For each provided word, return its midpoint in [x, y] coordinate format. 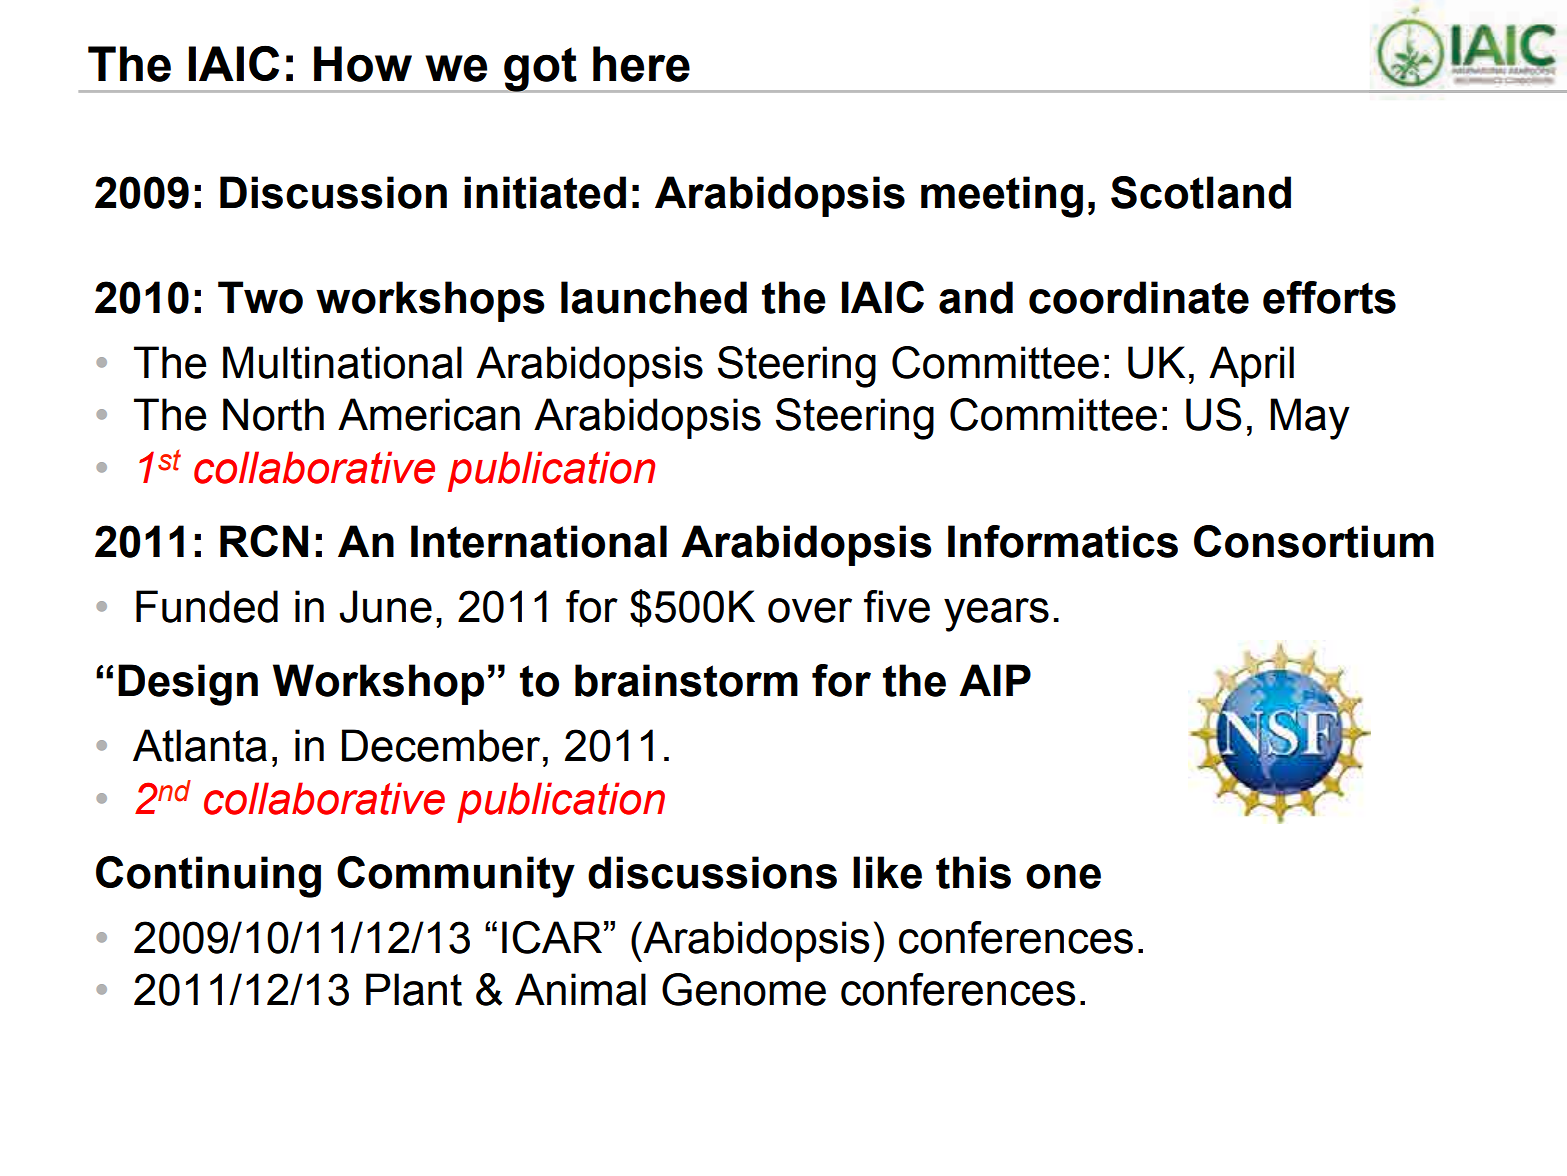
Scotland [1201, 192]
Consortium [1314, 541]
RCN [264, 541]
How [363, 64]
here [641, 64]
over [810, 610]
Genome [744, 989]
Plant [414, 989]
